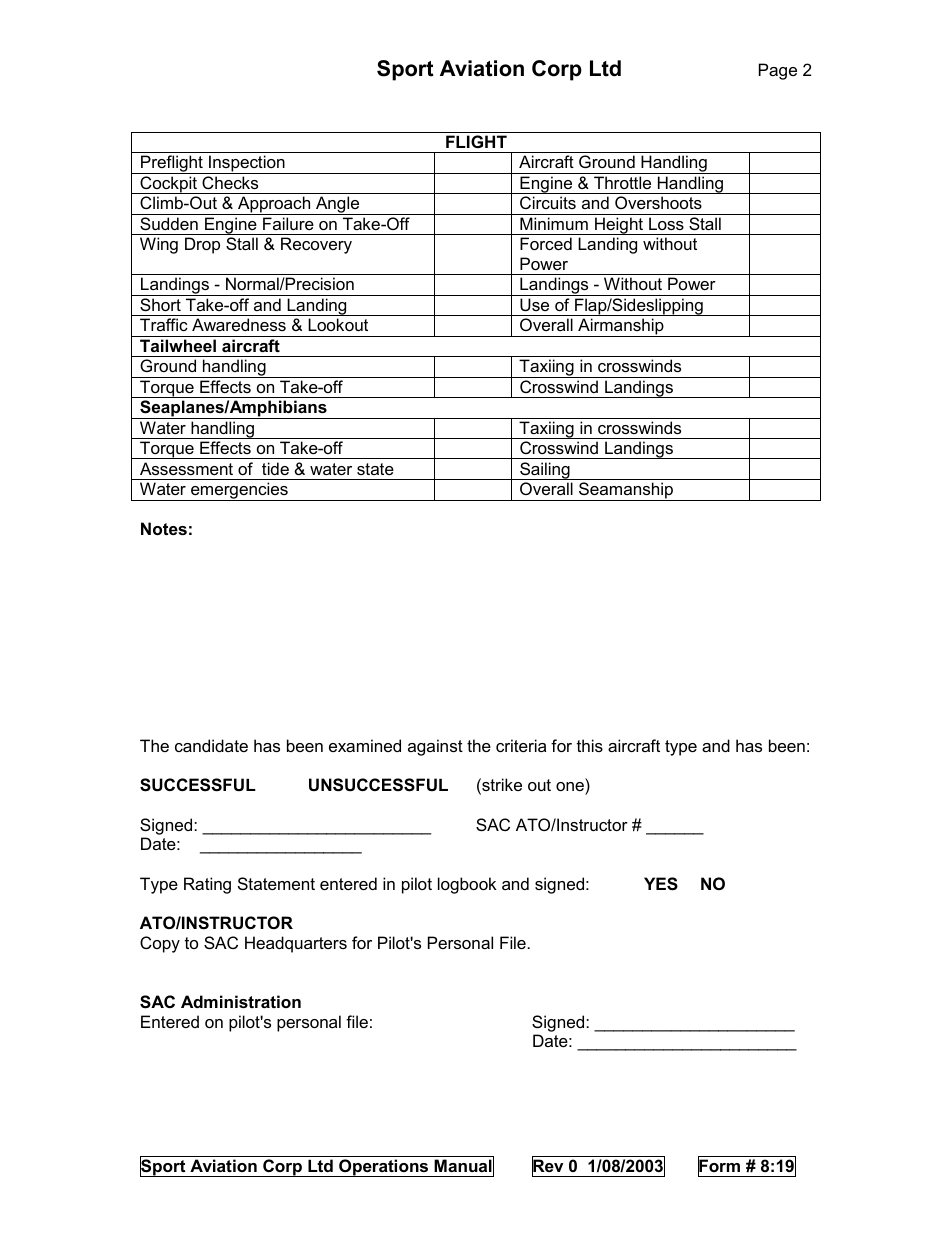 The height and width of the screenshot is (1233, 952). What do you see at coordinates (548, 202) in the screenshot?
I see `Circuits` at bounding box center [548, 202].
